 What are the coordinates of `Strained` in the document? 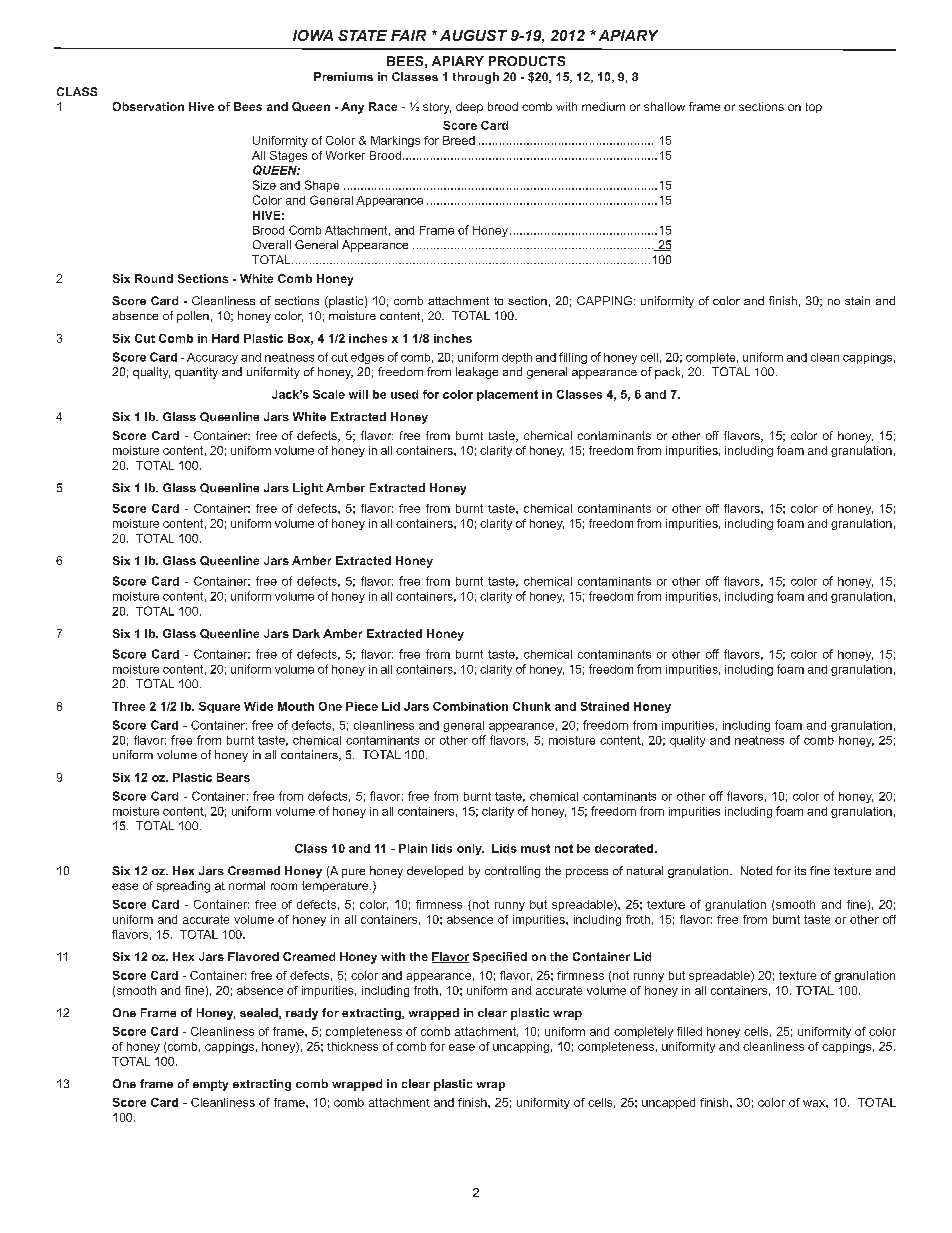 It's located at (605, 706).
